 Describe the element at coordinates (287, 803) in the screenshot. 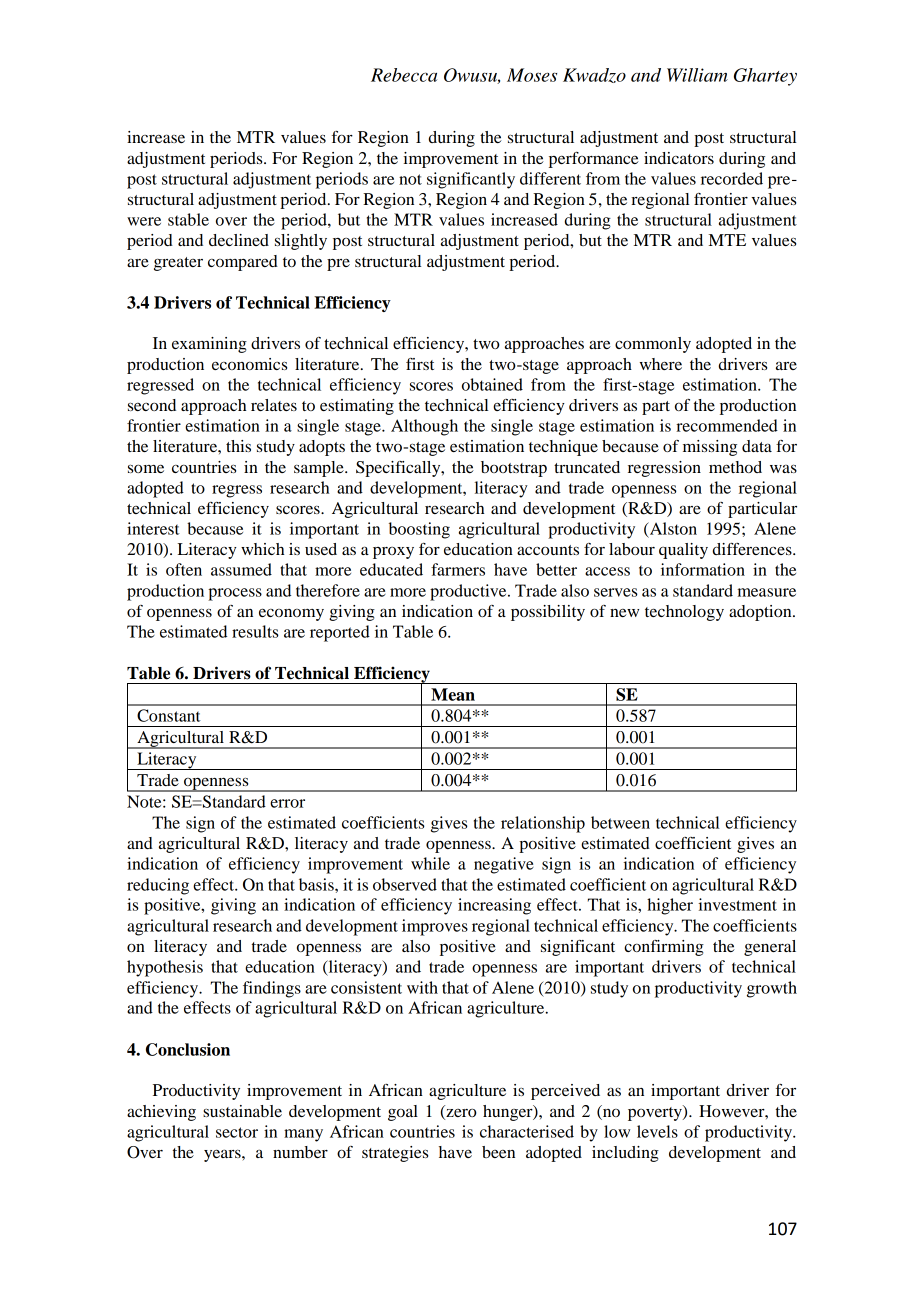

I see `error` at that location.
